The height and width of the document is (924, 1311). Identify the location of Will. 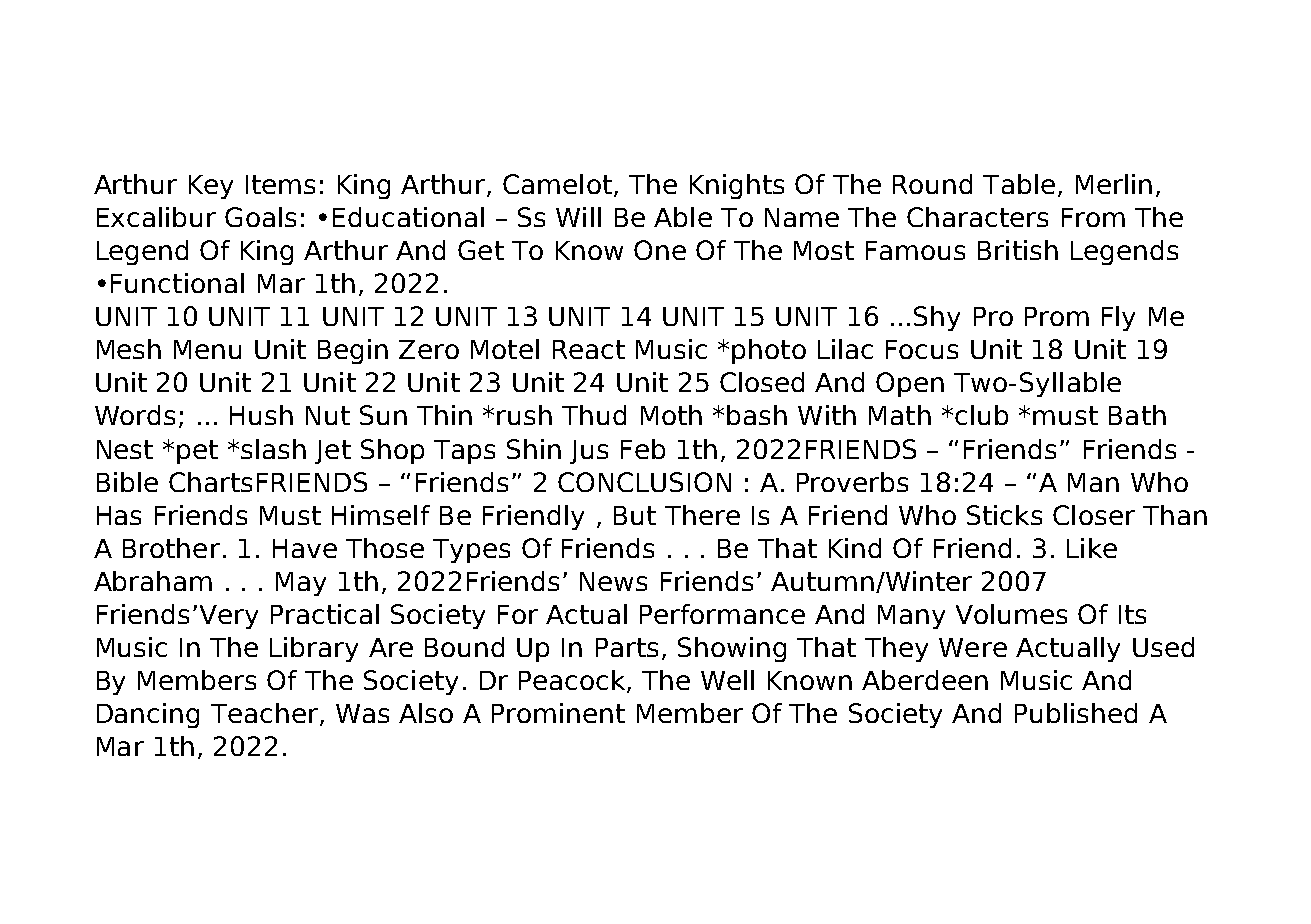
(578, 217).
